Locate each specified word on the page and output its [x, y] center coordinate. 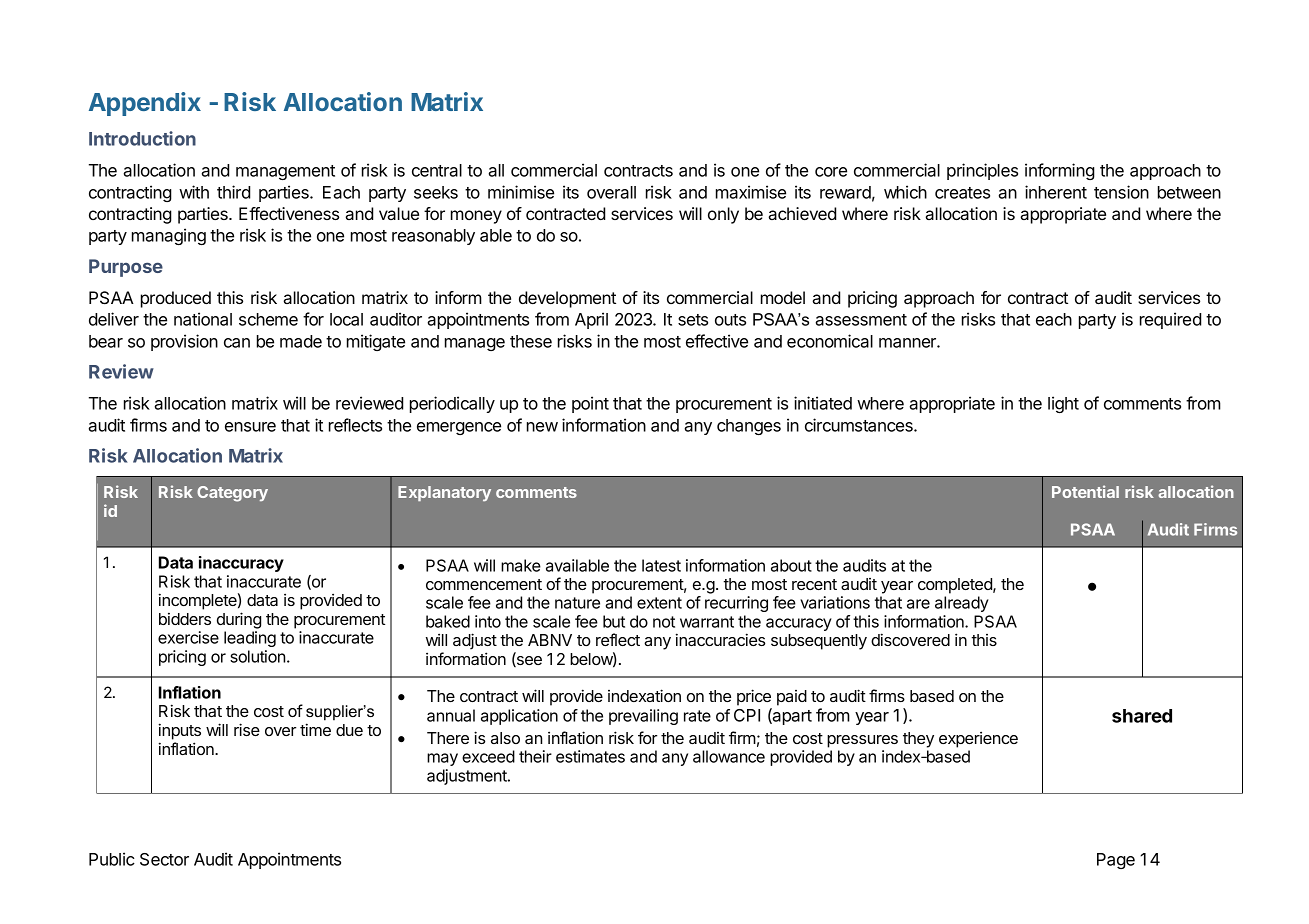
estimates [590, 756]
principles [982, 171]
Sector [164, 859]
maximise [751, 192]
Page [1116, 861]
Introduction [142, 138]
